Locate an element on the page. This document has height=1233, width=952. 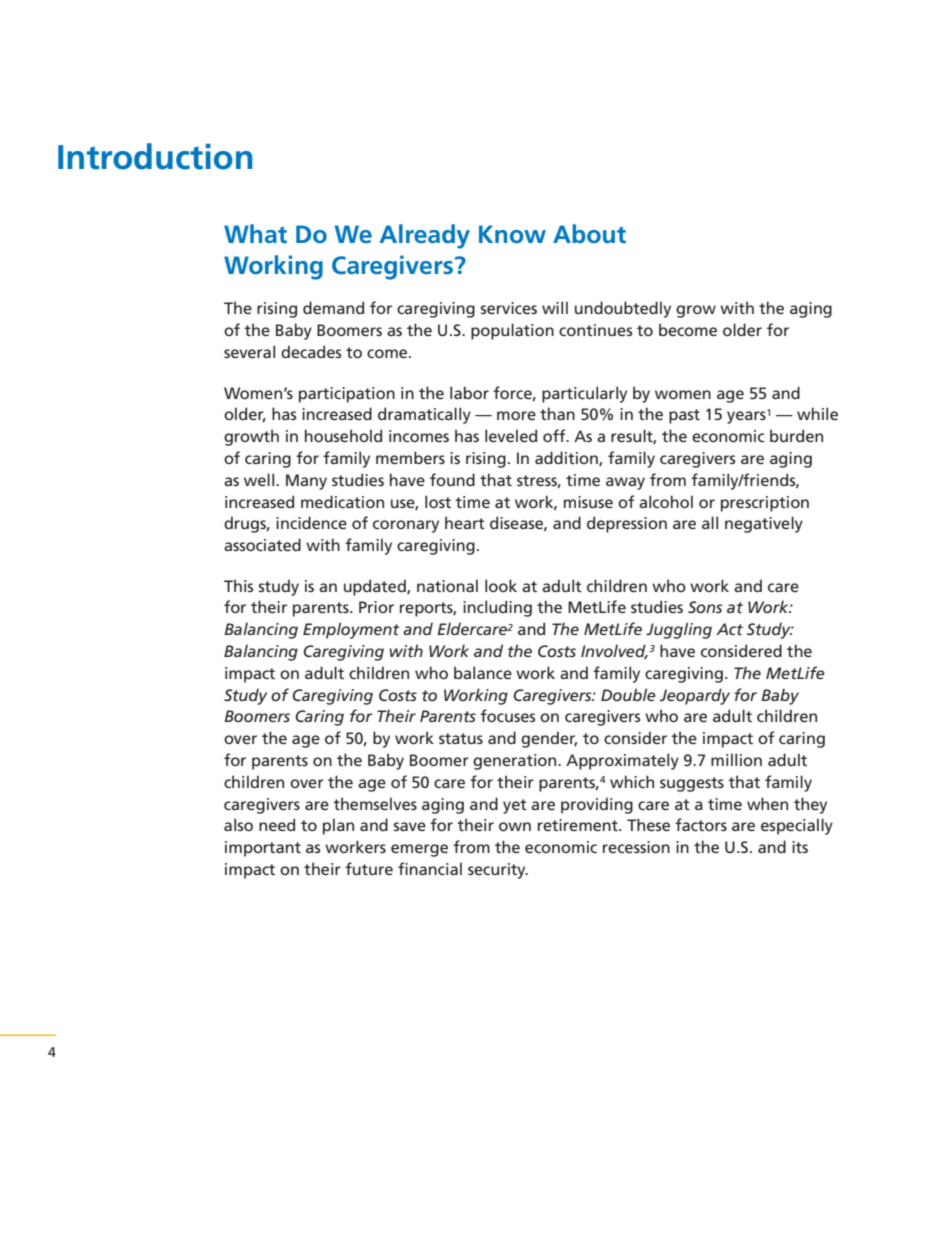
important is located at coordinates (263, 849).
